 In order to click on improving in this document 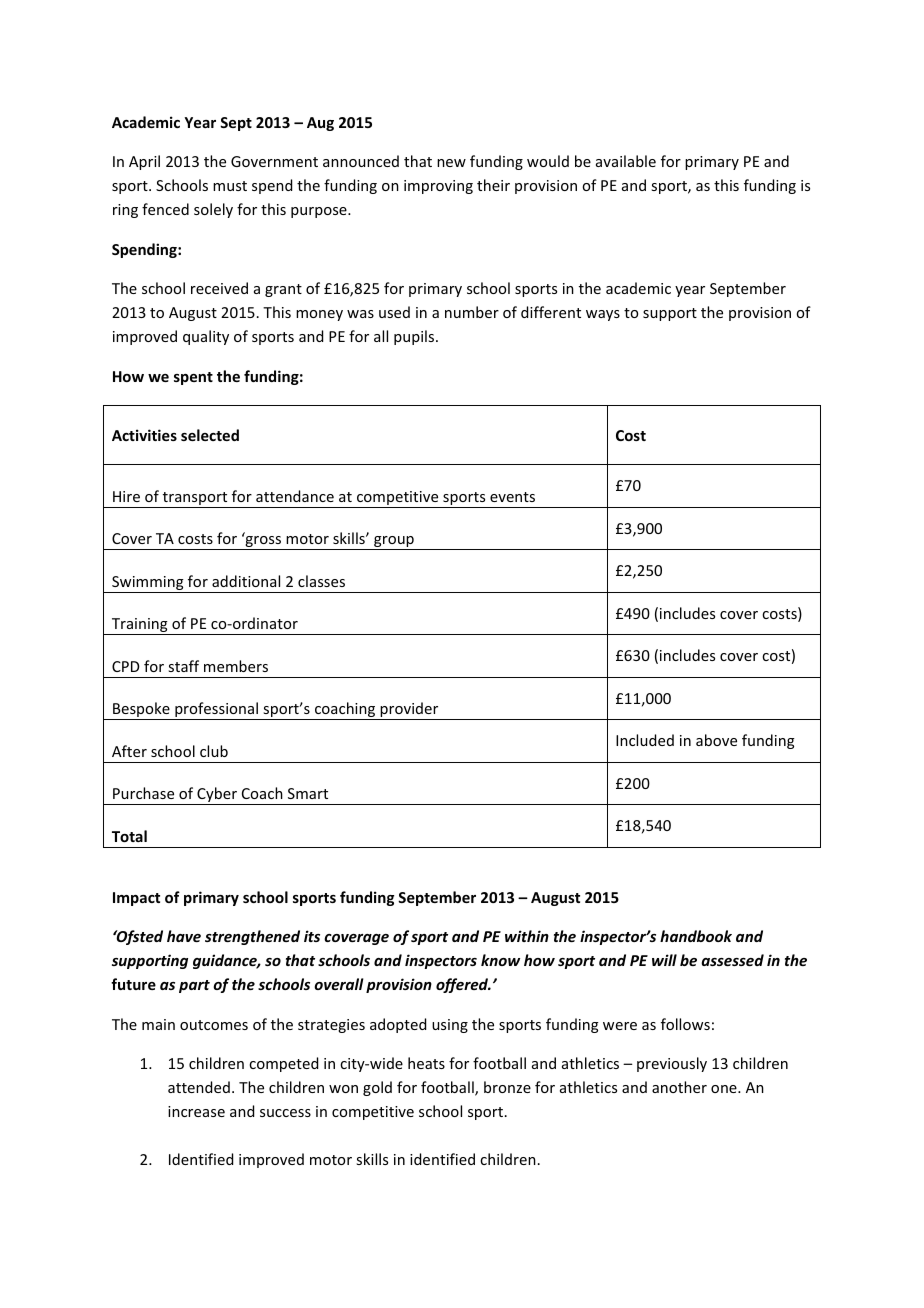, I will do `click(438, 187)`.
